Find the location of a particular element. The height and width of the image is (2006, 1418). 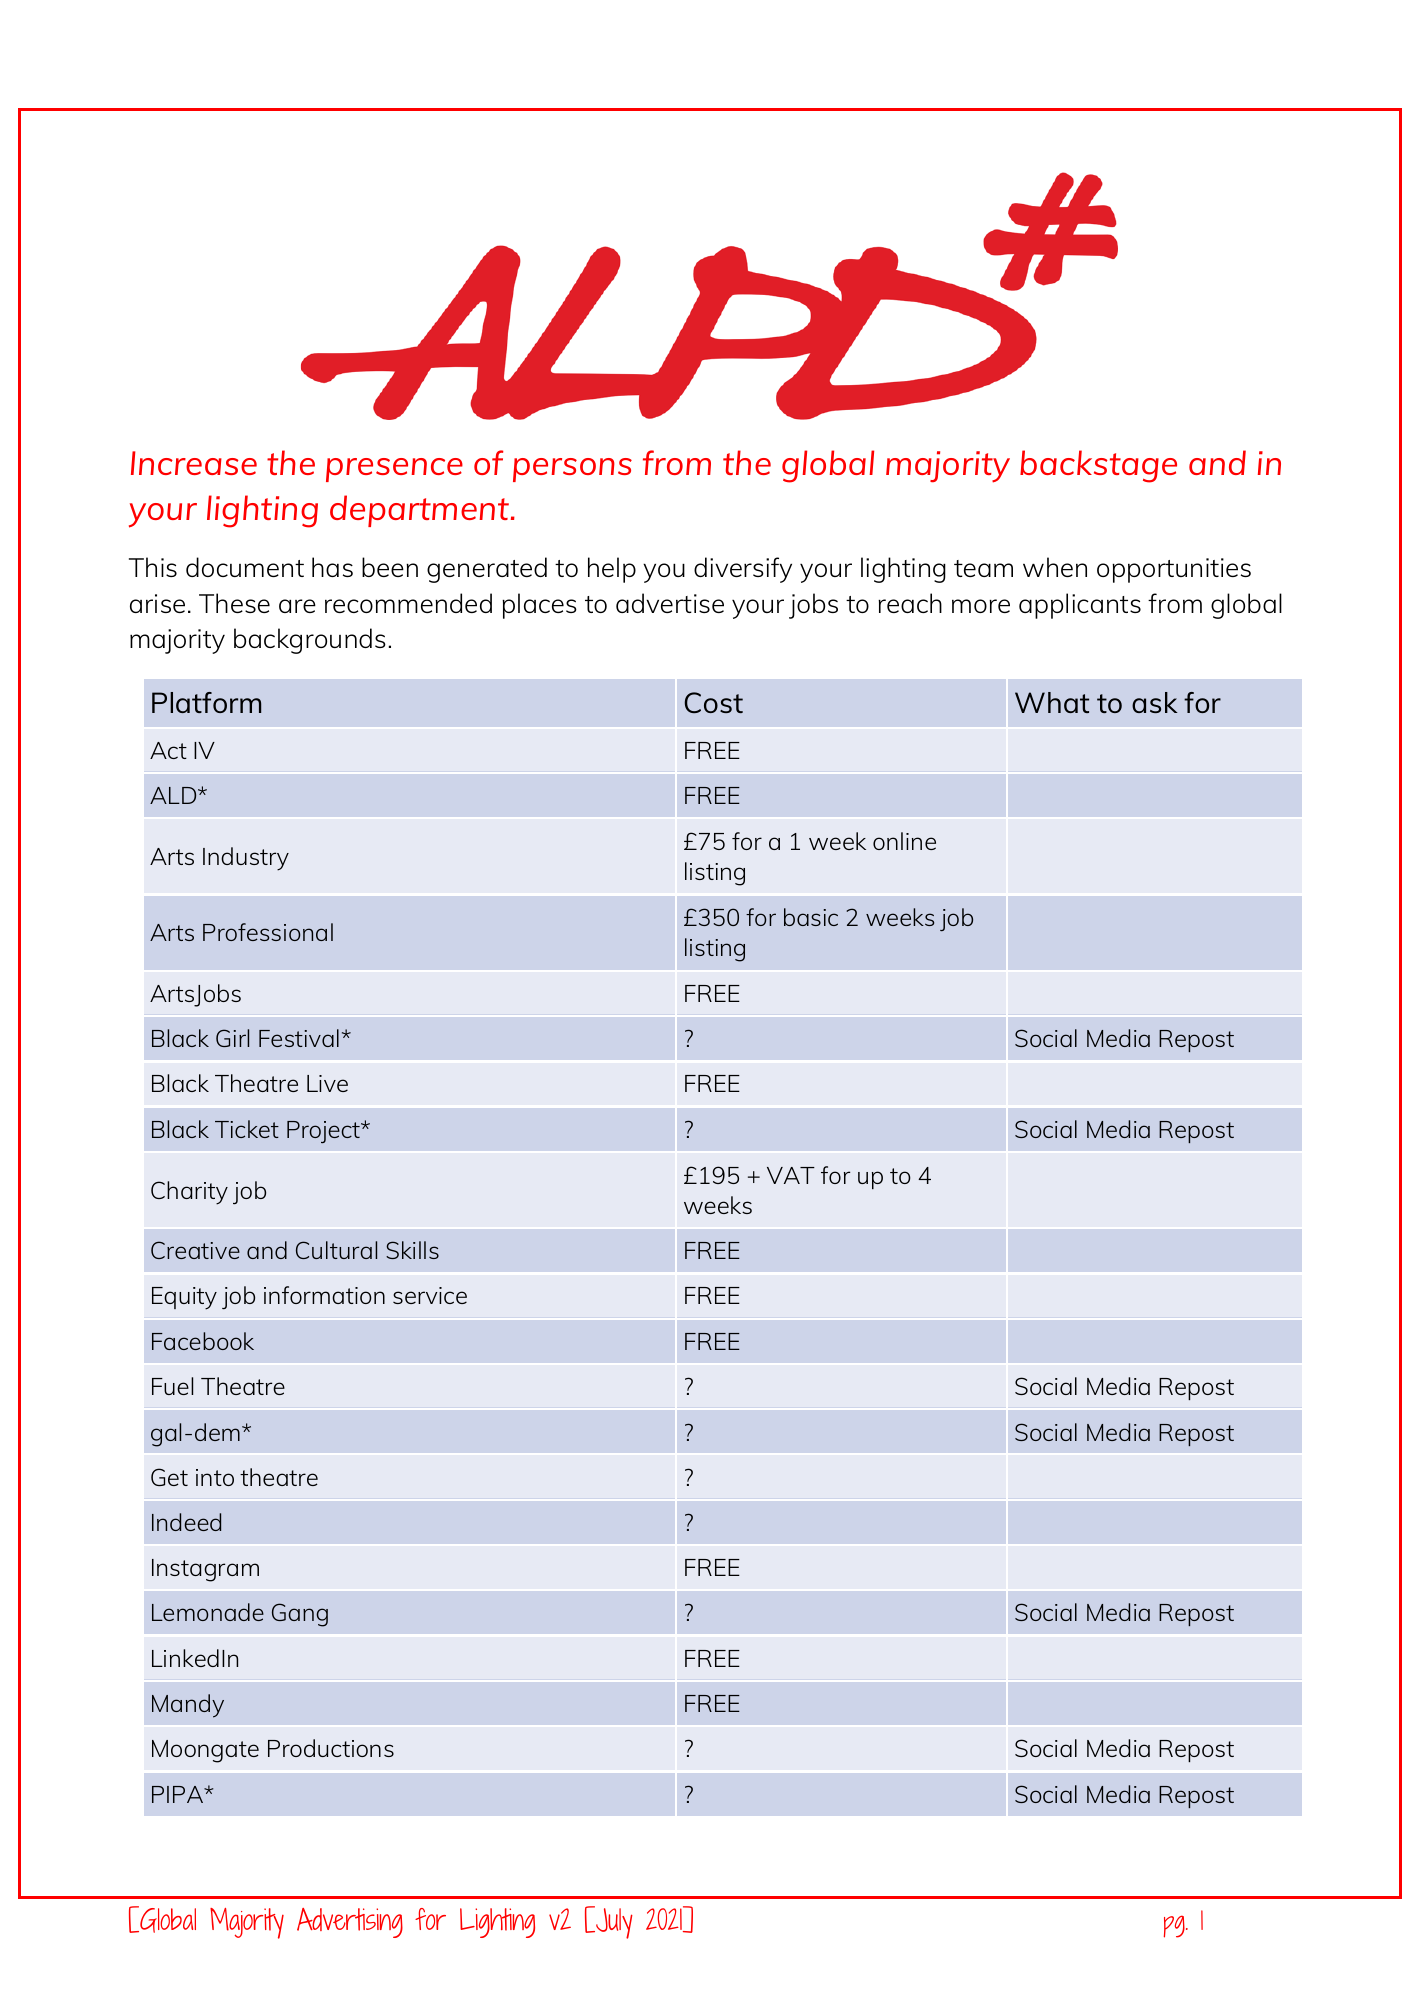

VAT is located at coordinates (791, 1175).
